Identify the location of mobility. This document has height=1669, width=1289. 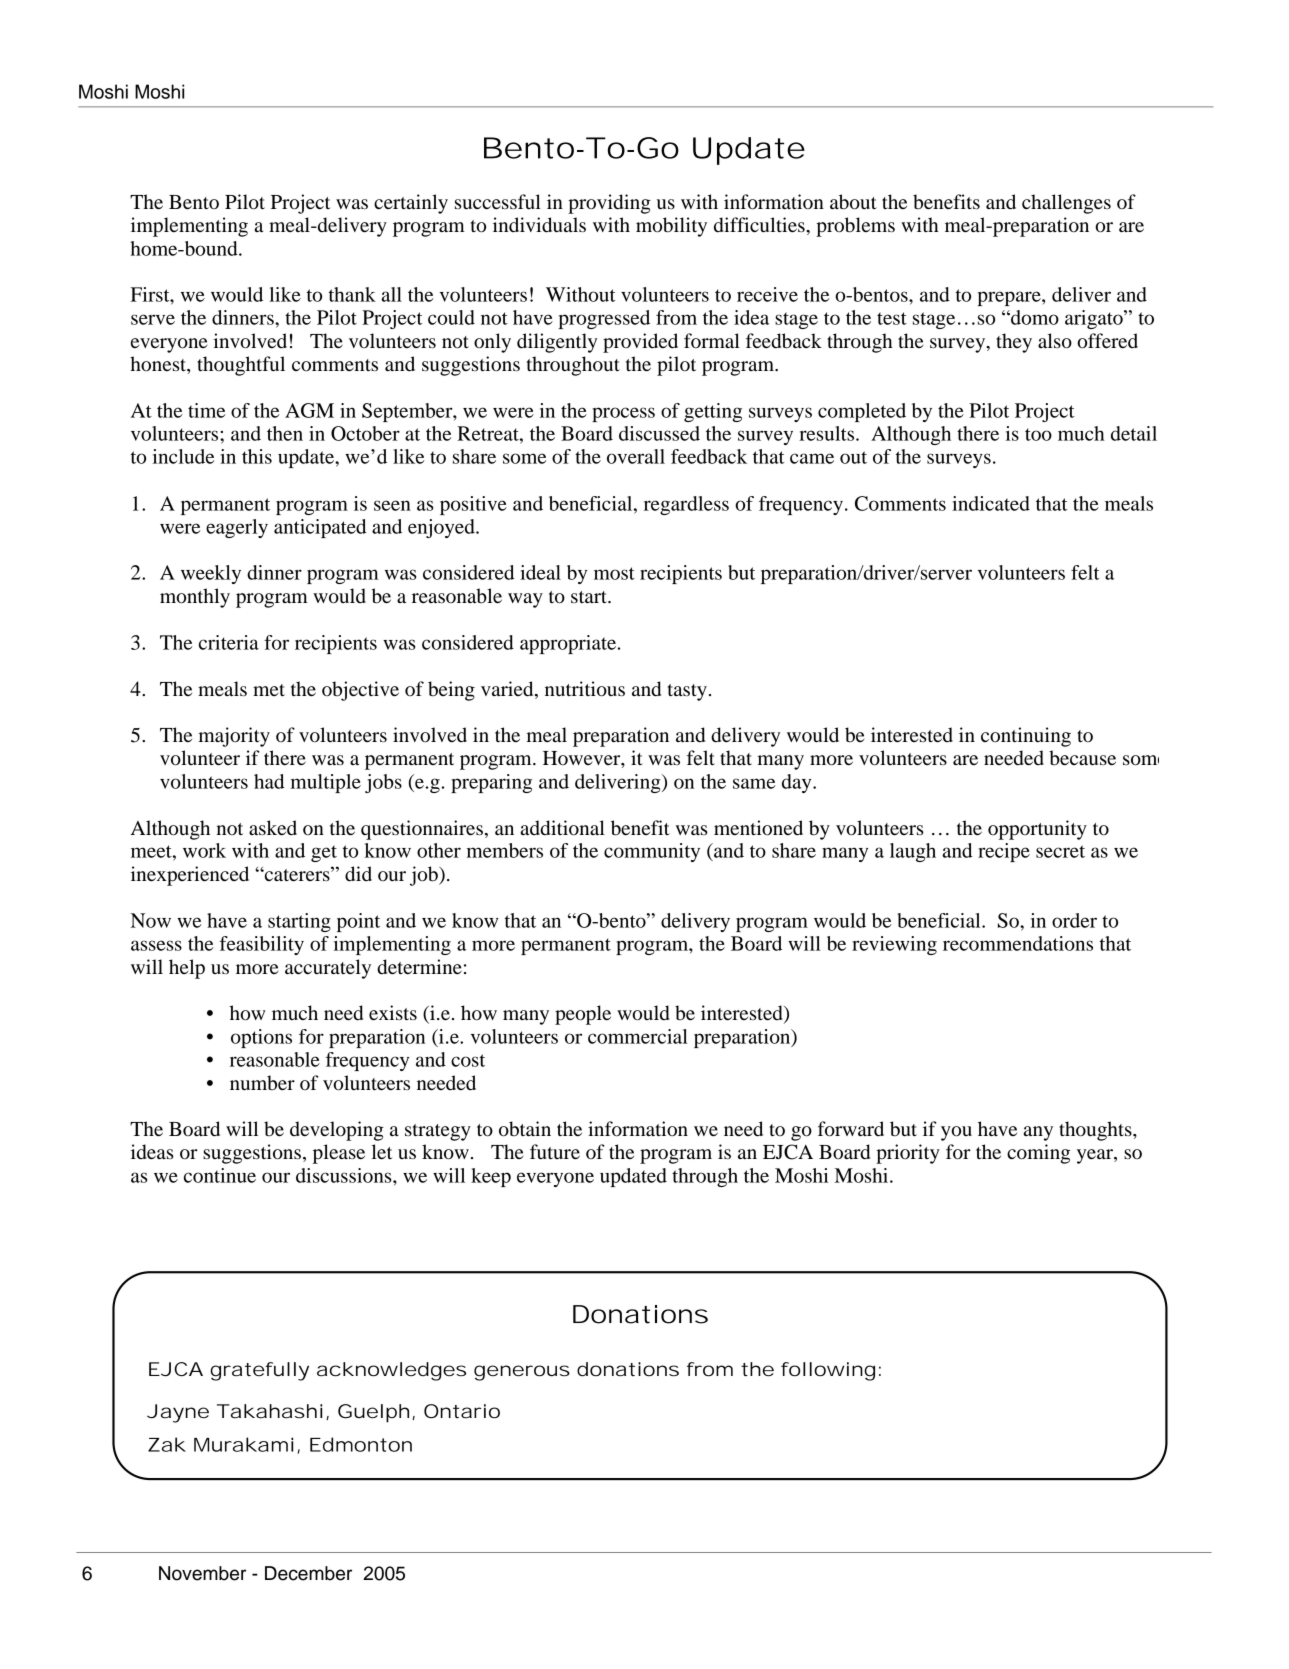
(671, 227).
